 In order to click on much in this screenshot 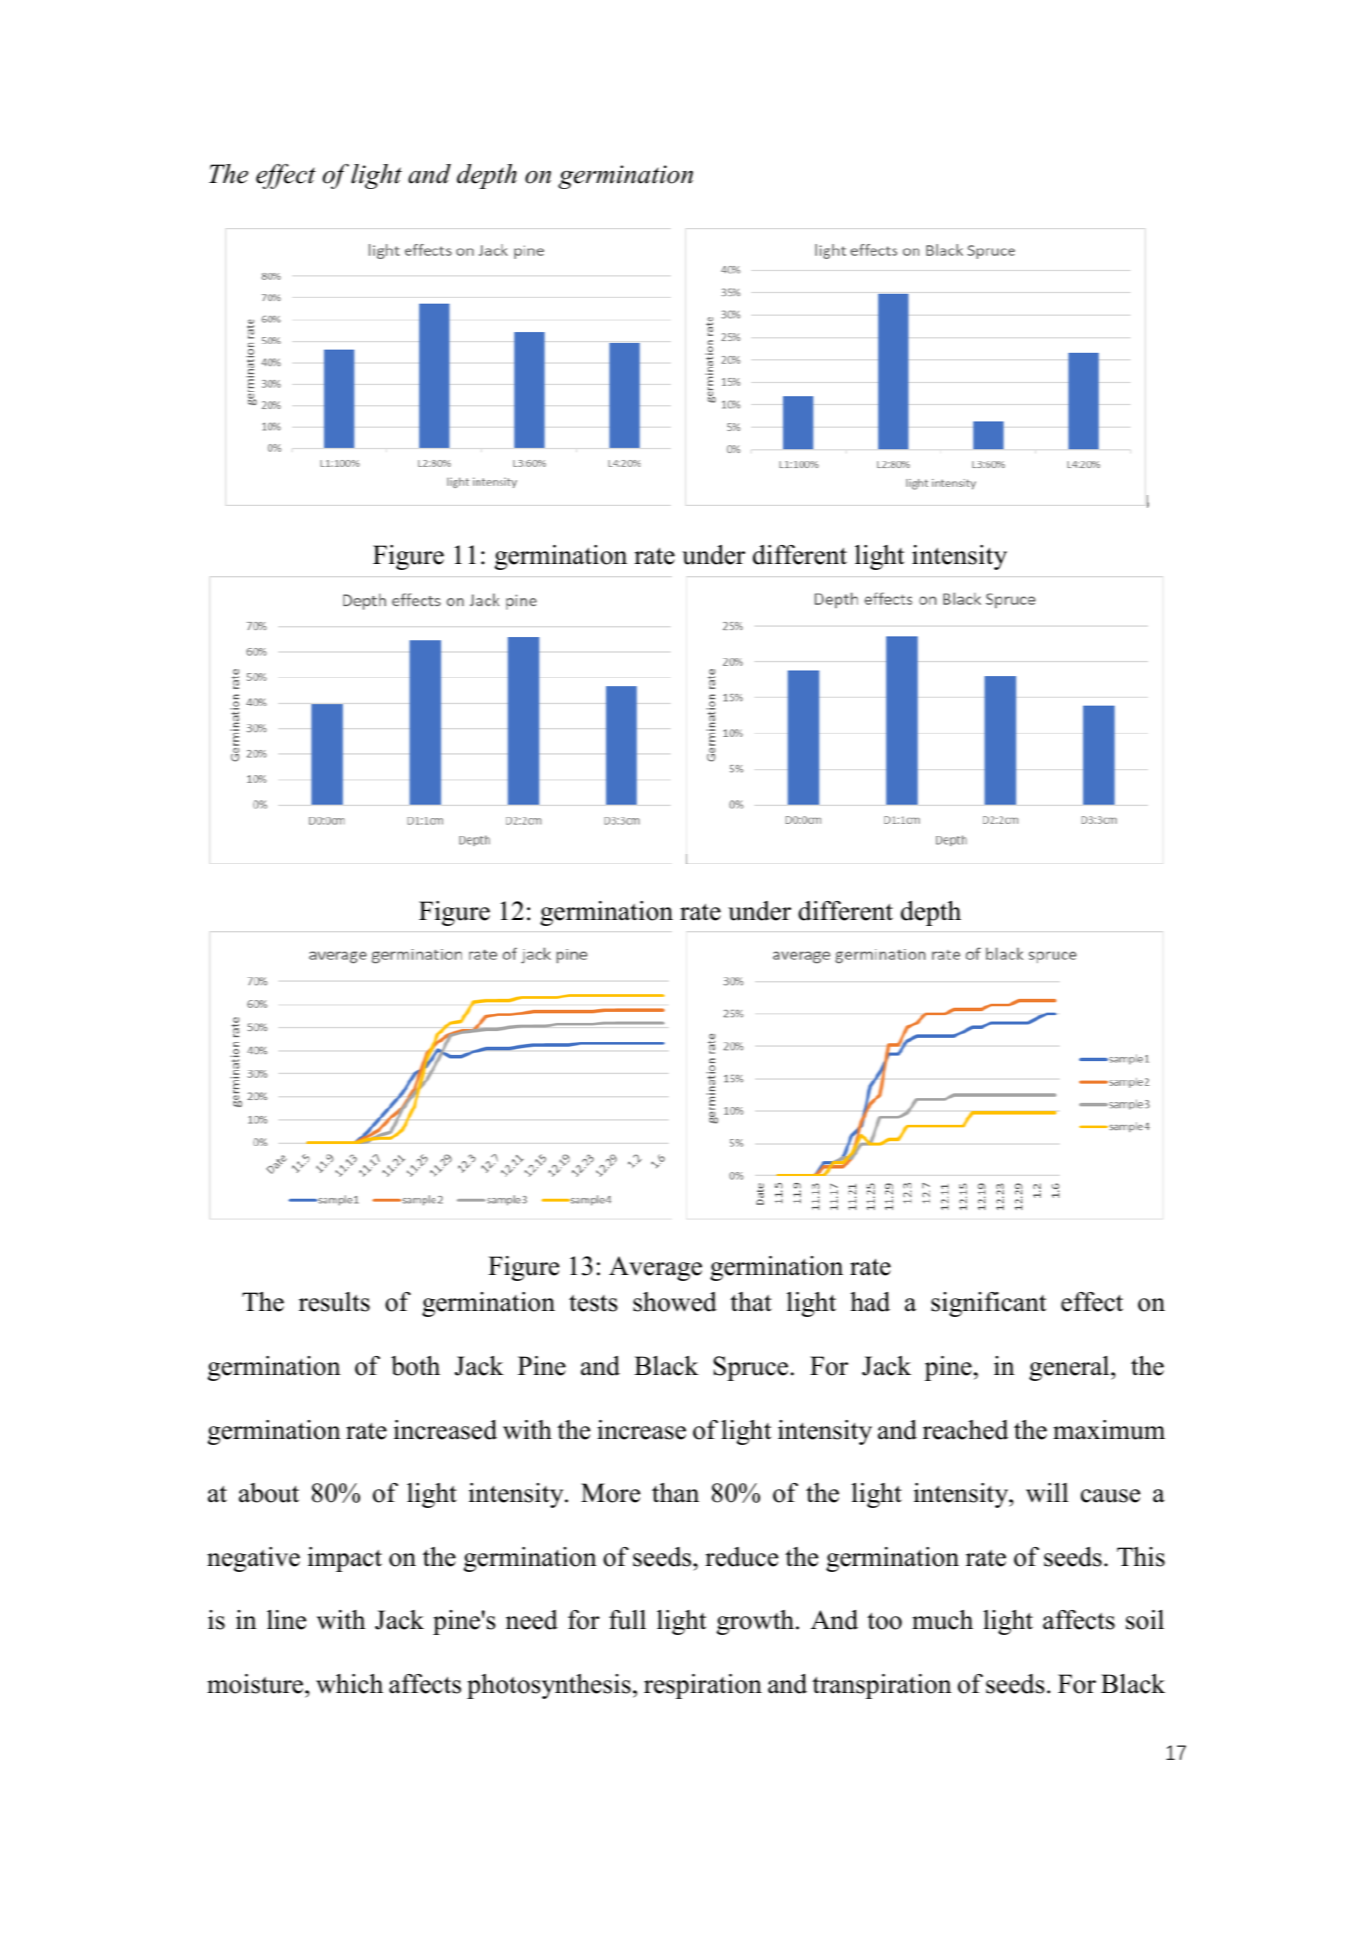, I will do `click(942, 1620)`.
